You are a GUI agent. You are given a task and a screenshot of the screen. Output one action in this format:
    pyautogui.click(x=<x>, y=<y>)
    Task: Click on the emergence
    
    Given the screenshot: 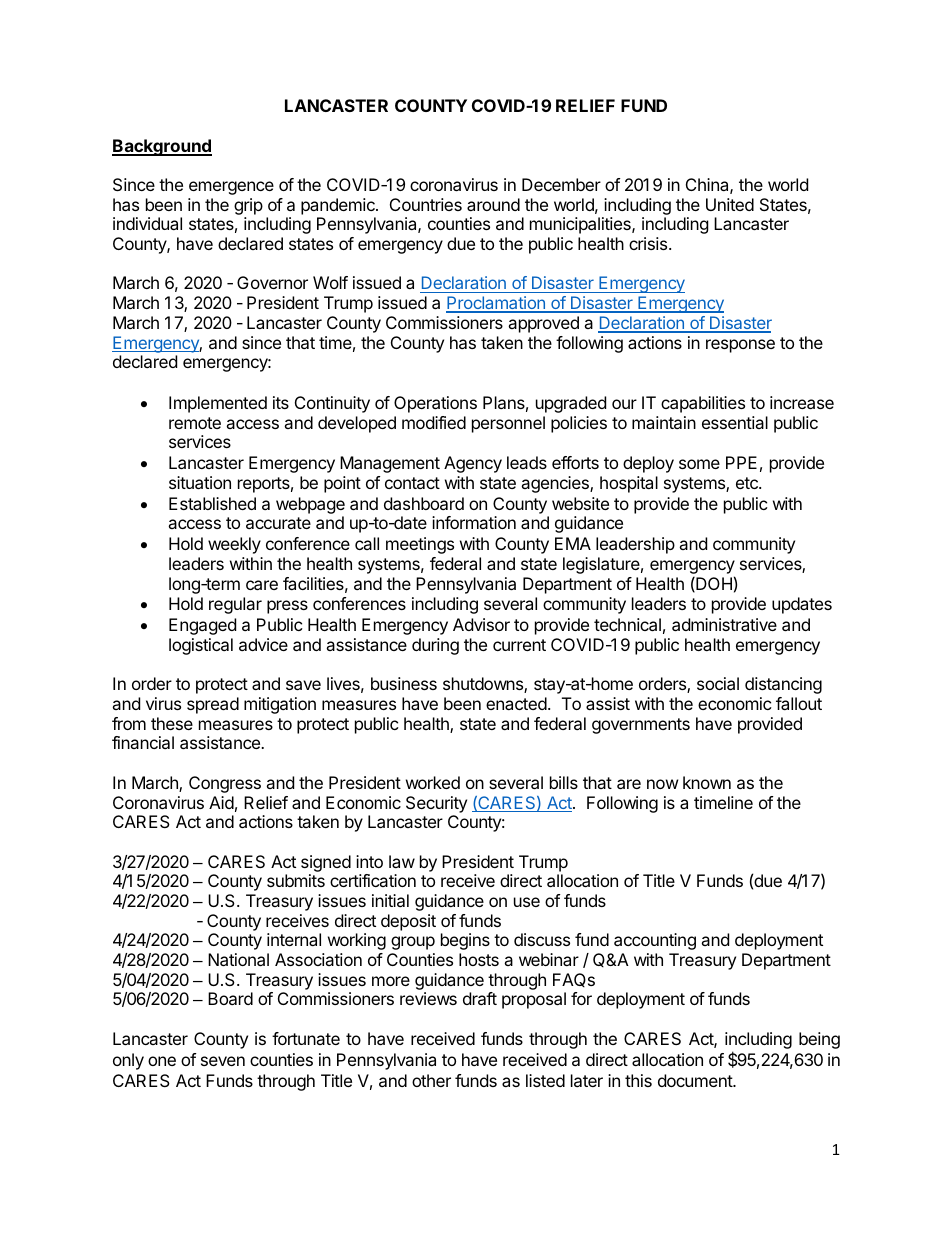 What is the action you would take?
    pyautogui.click(x=231, y=188)
